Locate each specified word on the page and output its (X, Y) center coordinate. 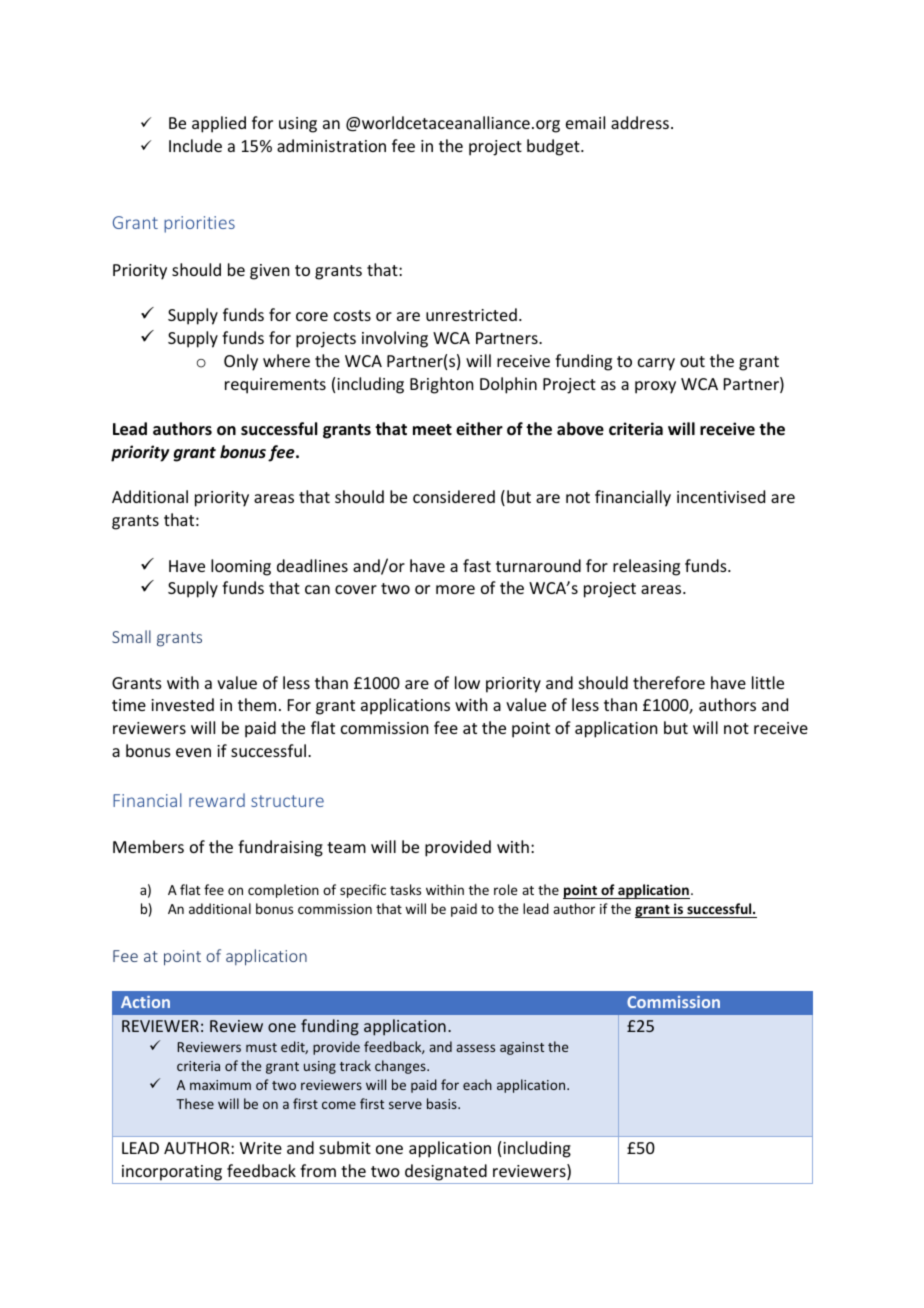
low (467, 682)
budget (554, 147)
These (195, 1103)
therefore (669, 682)
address (640, 122)
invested (182, 704)
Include (195, 145)
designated (446, 1172)
